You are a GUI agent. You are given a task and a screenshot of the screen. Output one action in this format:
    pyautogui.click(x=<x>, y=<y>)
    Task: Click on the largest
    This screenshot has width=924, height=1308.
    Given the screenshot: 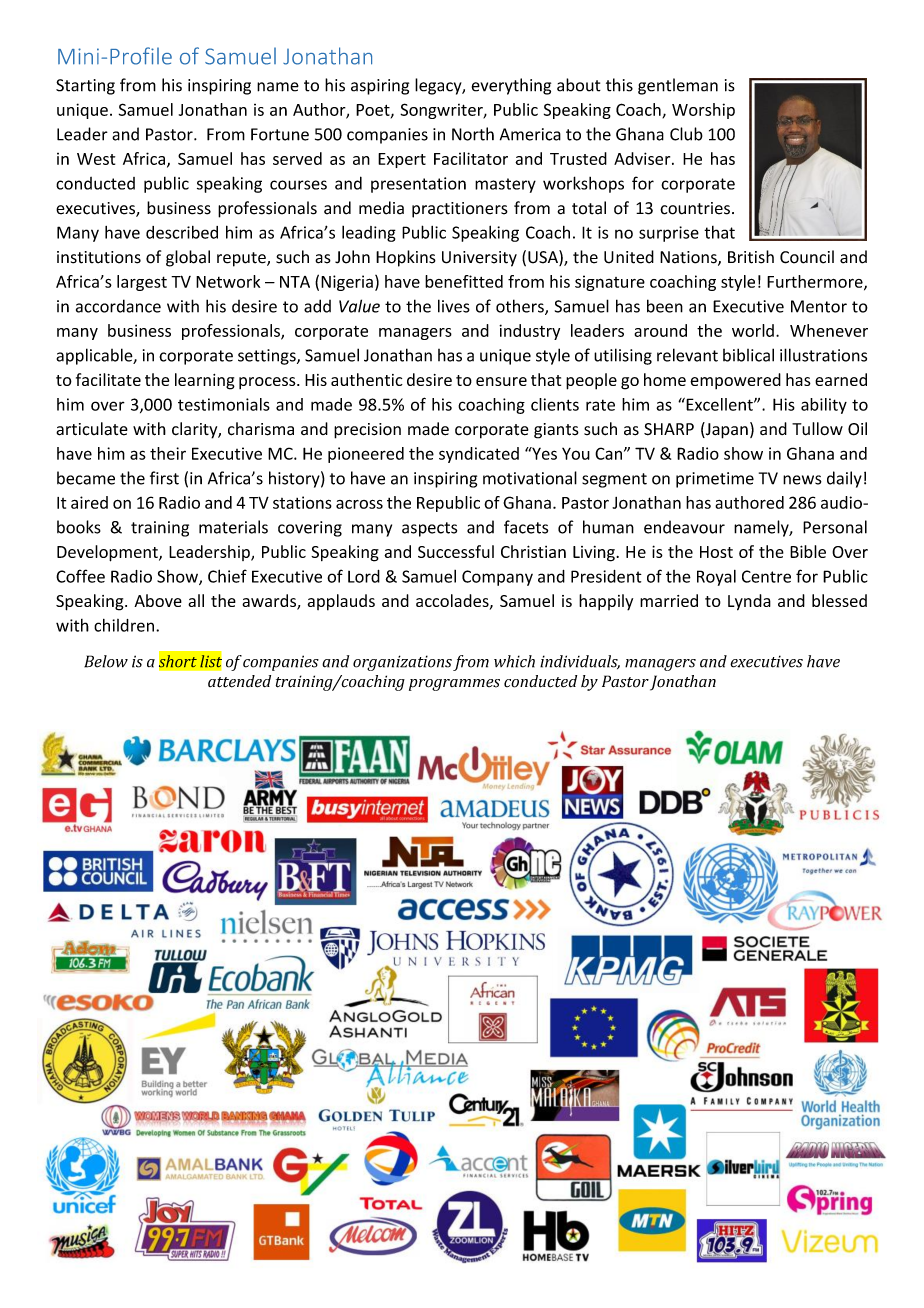 What is the action you would take?
    pyautogui.click(x=142, y=283)
